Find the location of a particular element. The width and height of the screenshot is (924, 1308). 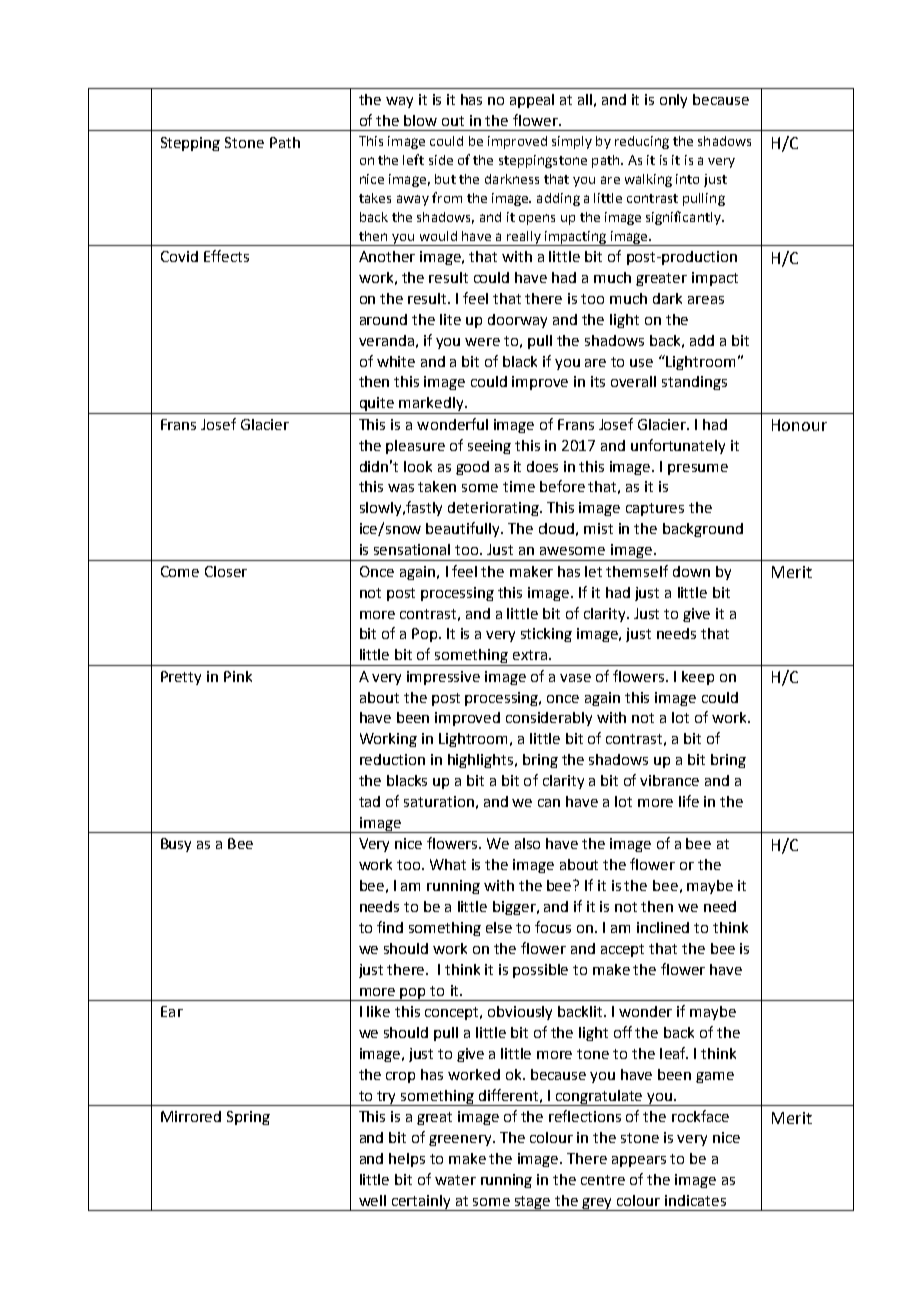

saturation is located at coordinates (439, 801).
